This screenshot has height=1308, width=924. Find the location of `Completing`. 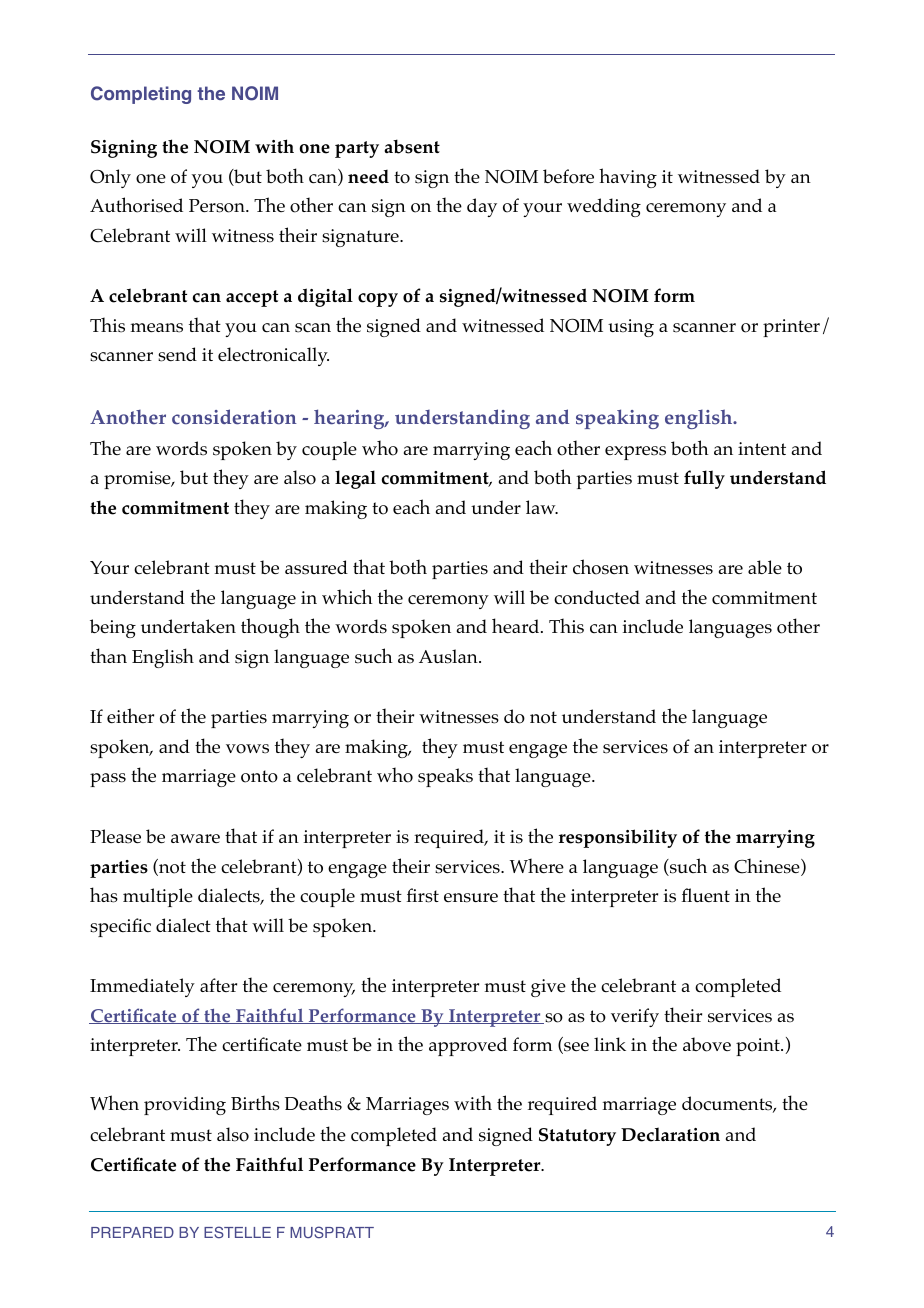

Completing is located at coordinates (141, 95).
